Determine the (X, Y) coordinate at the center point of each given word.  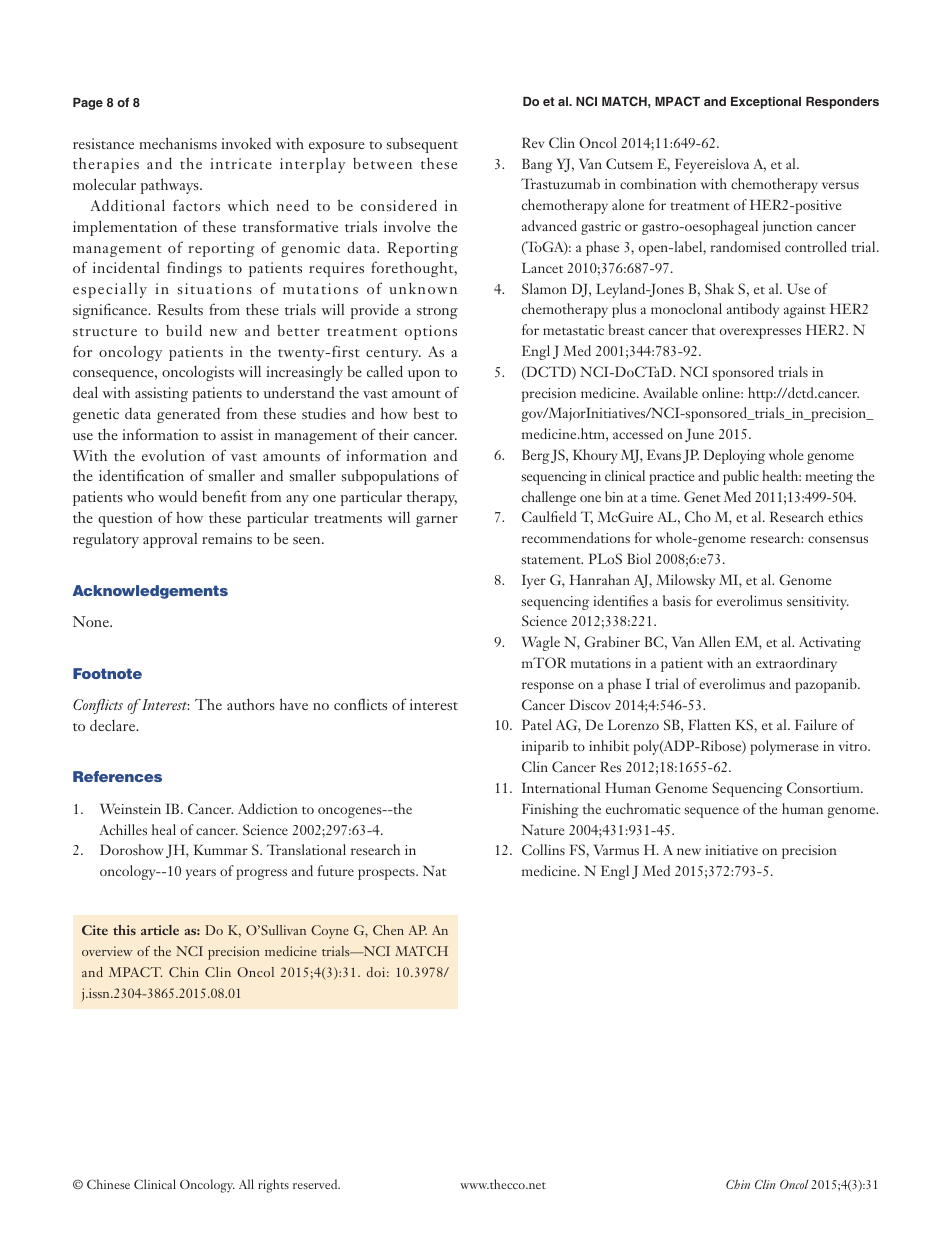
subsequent (422, 145)
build (184, 330)
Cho (698, 516)
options (431, 332)
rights (273, 1186)
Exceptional (766, 102)
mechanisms (178, 143)
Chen (388, 930)
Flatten (709, 724)
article (160, 930)
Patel (537, 724)
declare (114, 725)
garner (437, 521)
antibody (753, 310)
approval (170, 540)
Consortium (824, 787)
